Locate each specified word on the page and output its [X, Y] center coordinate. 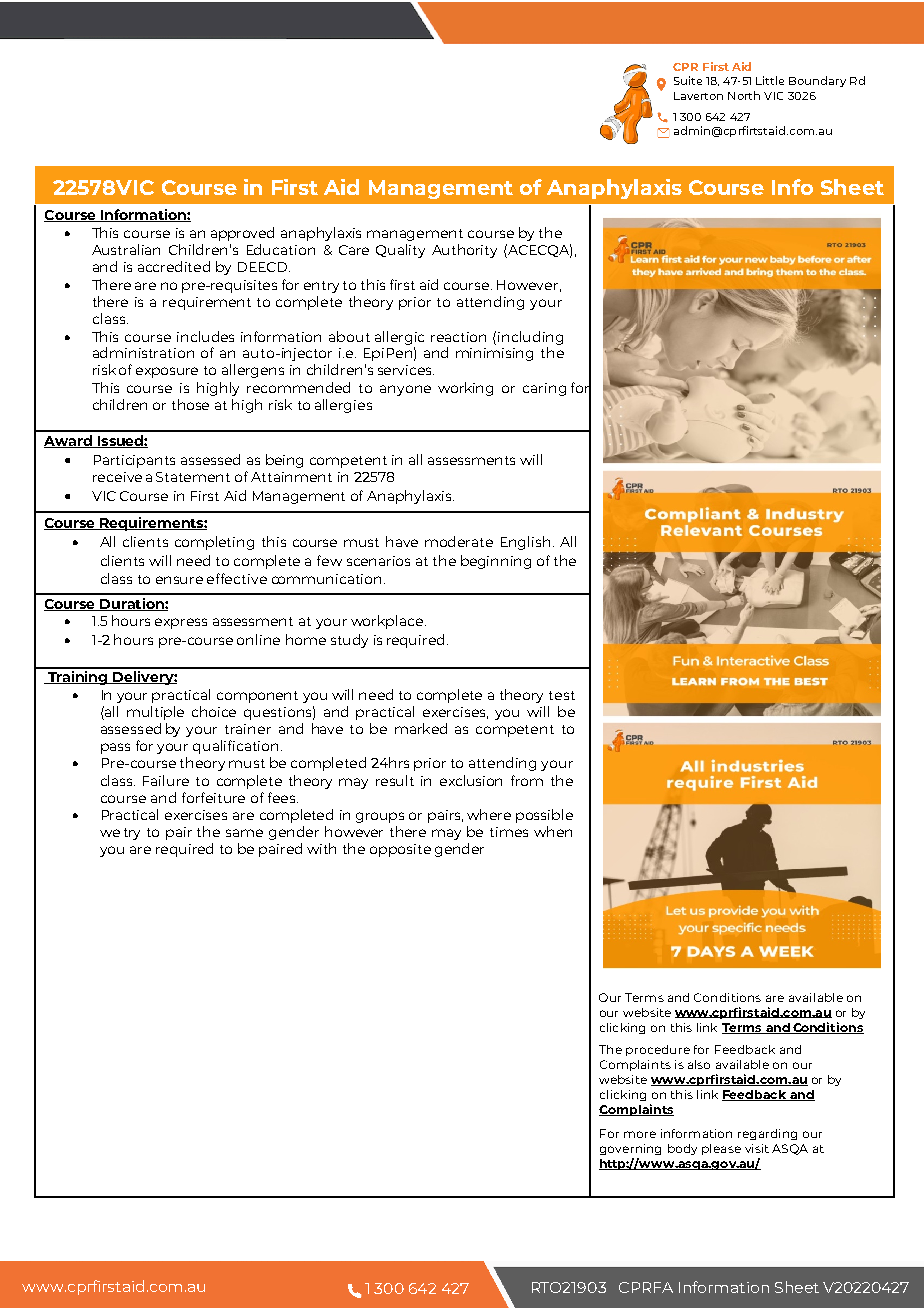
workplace [387, 622]
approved [242, 234]
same [244, 833]
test [562, 695]
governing [630, 1149]
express [181, 623]
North [744, 95]
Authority [464, 251]
